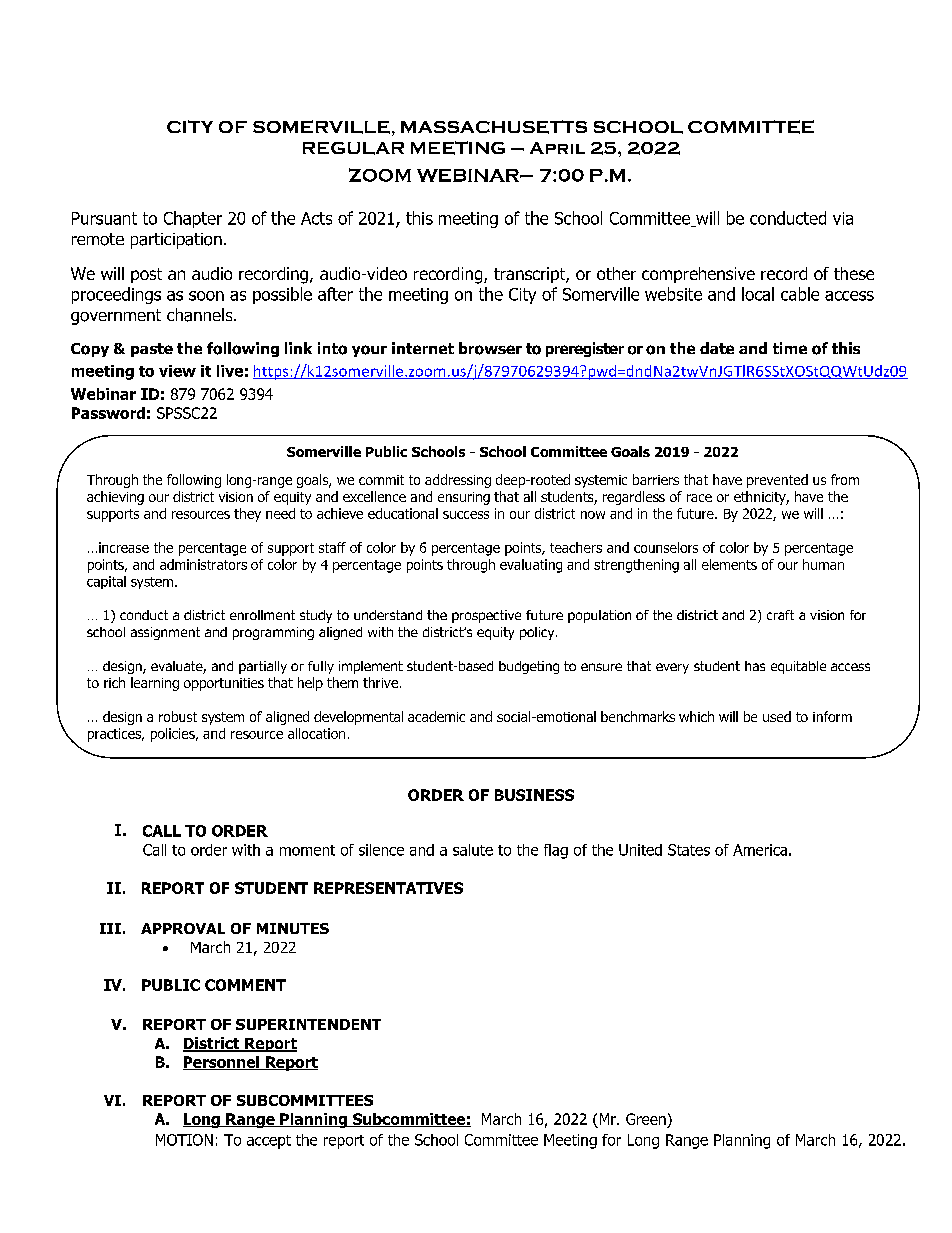 The height and width of the page is (1233, 952). What do you see at coordinates (115, 498) in the page?
I see `achieving` at bounding box center [115, 498].
